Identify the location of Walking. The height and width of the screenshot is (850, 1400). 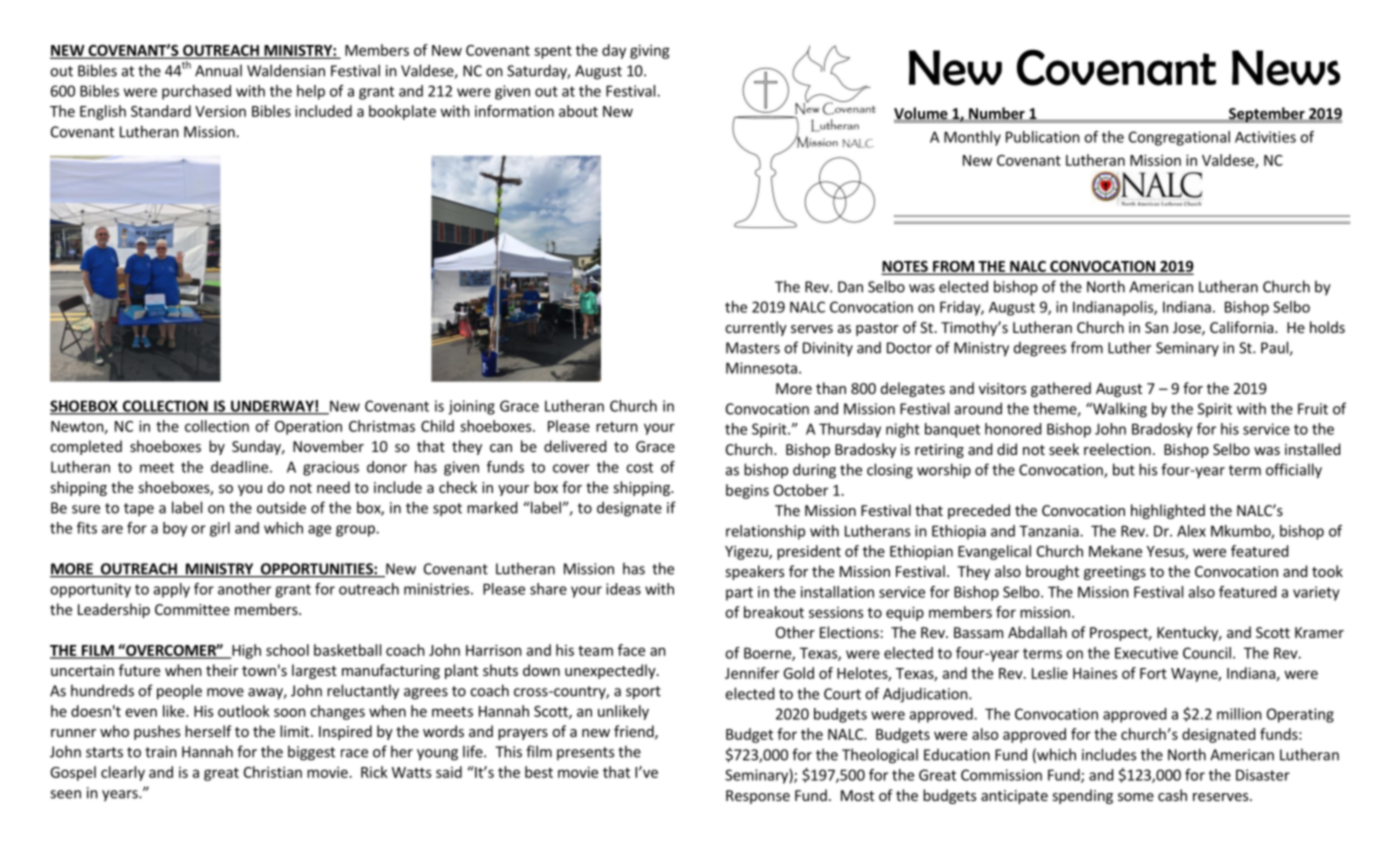
(1119, 410).
